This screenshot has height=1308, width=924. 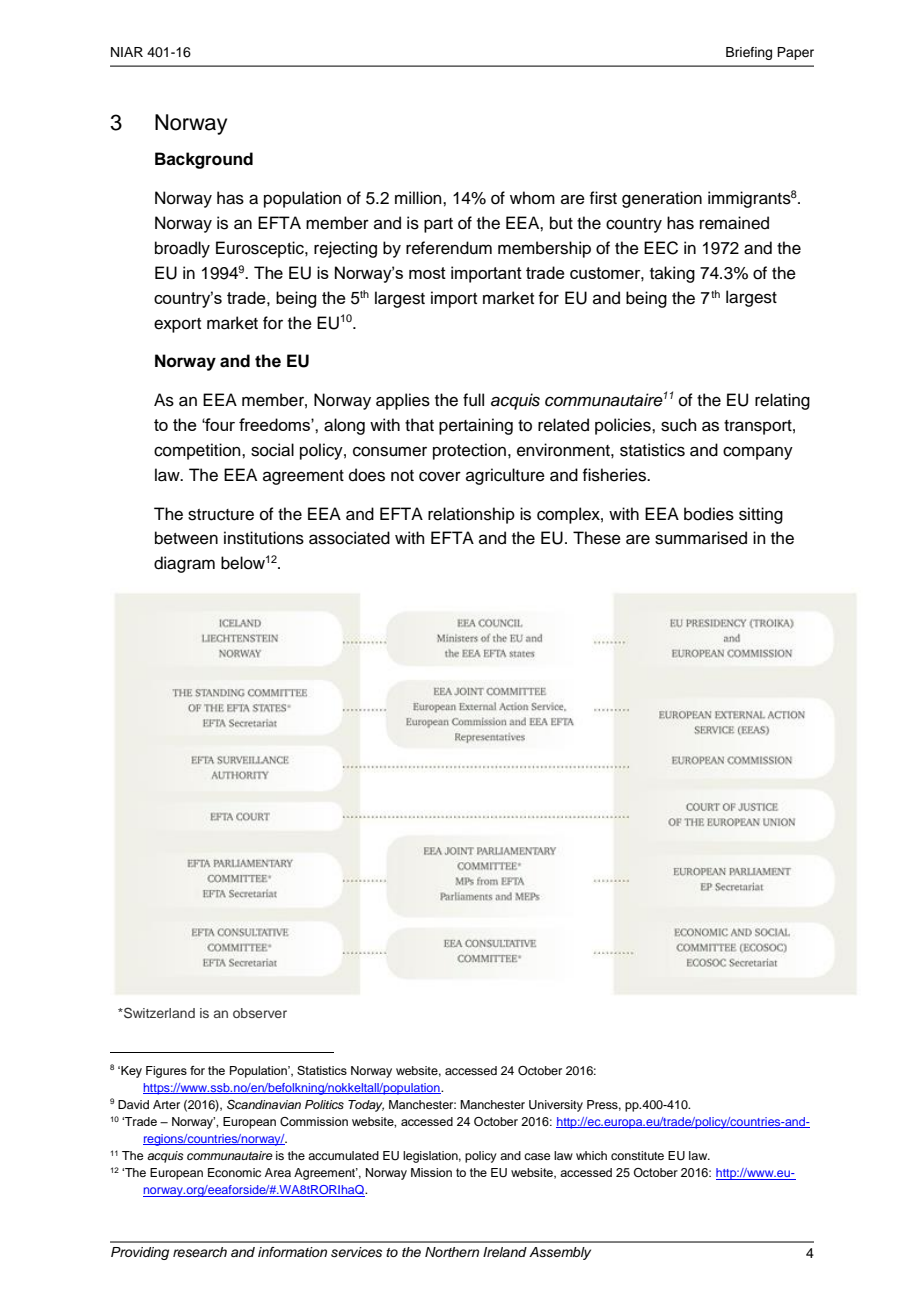 What do you see at coordinates (556, 1106) in the screenshot?
I see `University` at bounding box center [556, 1106].
